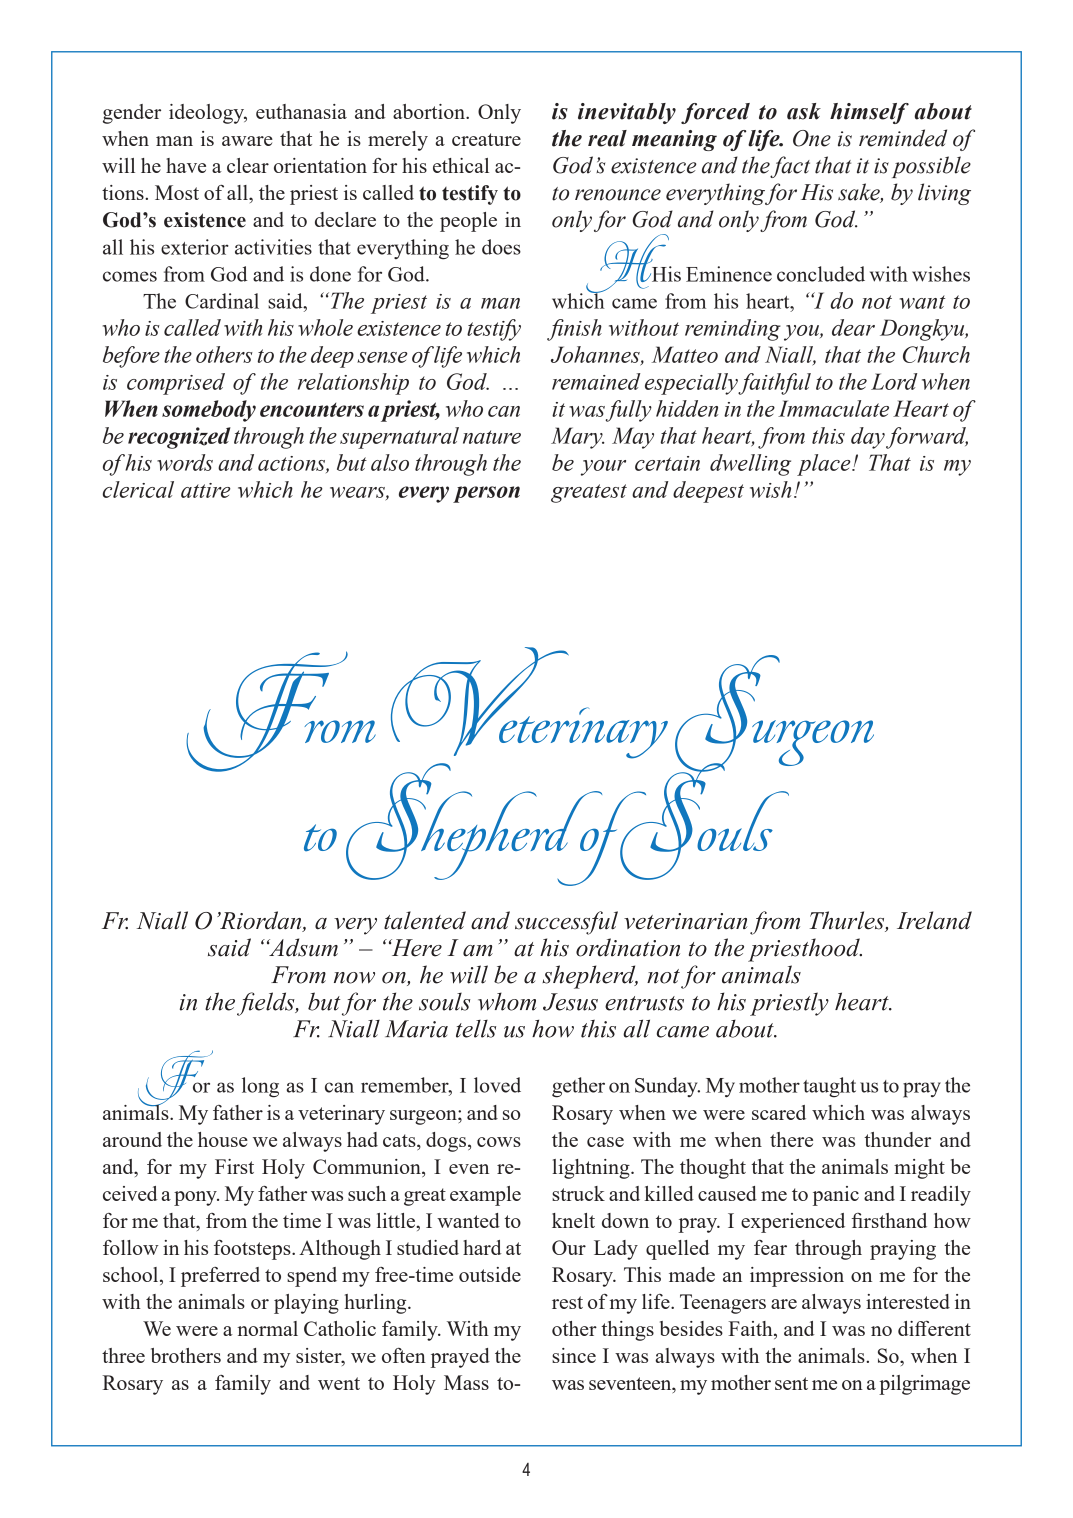  Describe the element at coordinates (497, 1085) in the document. I see `loved` at that location.
